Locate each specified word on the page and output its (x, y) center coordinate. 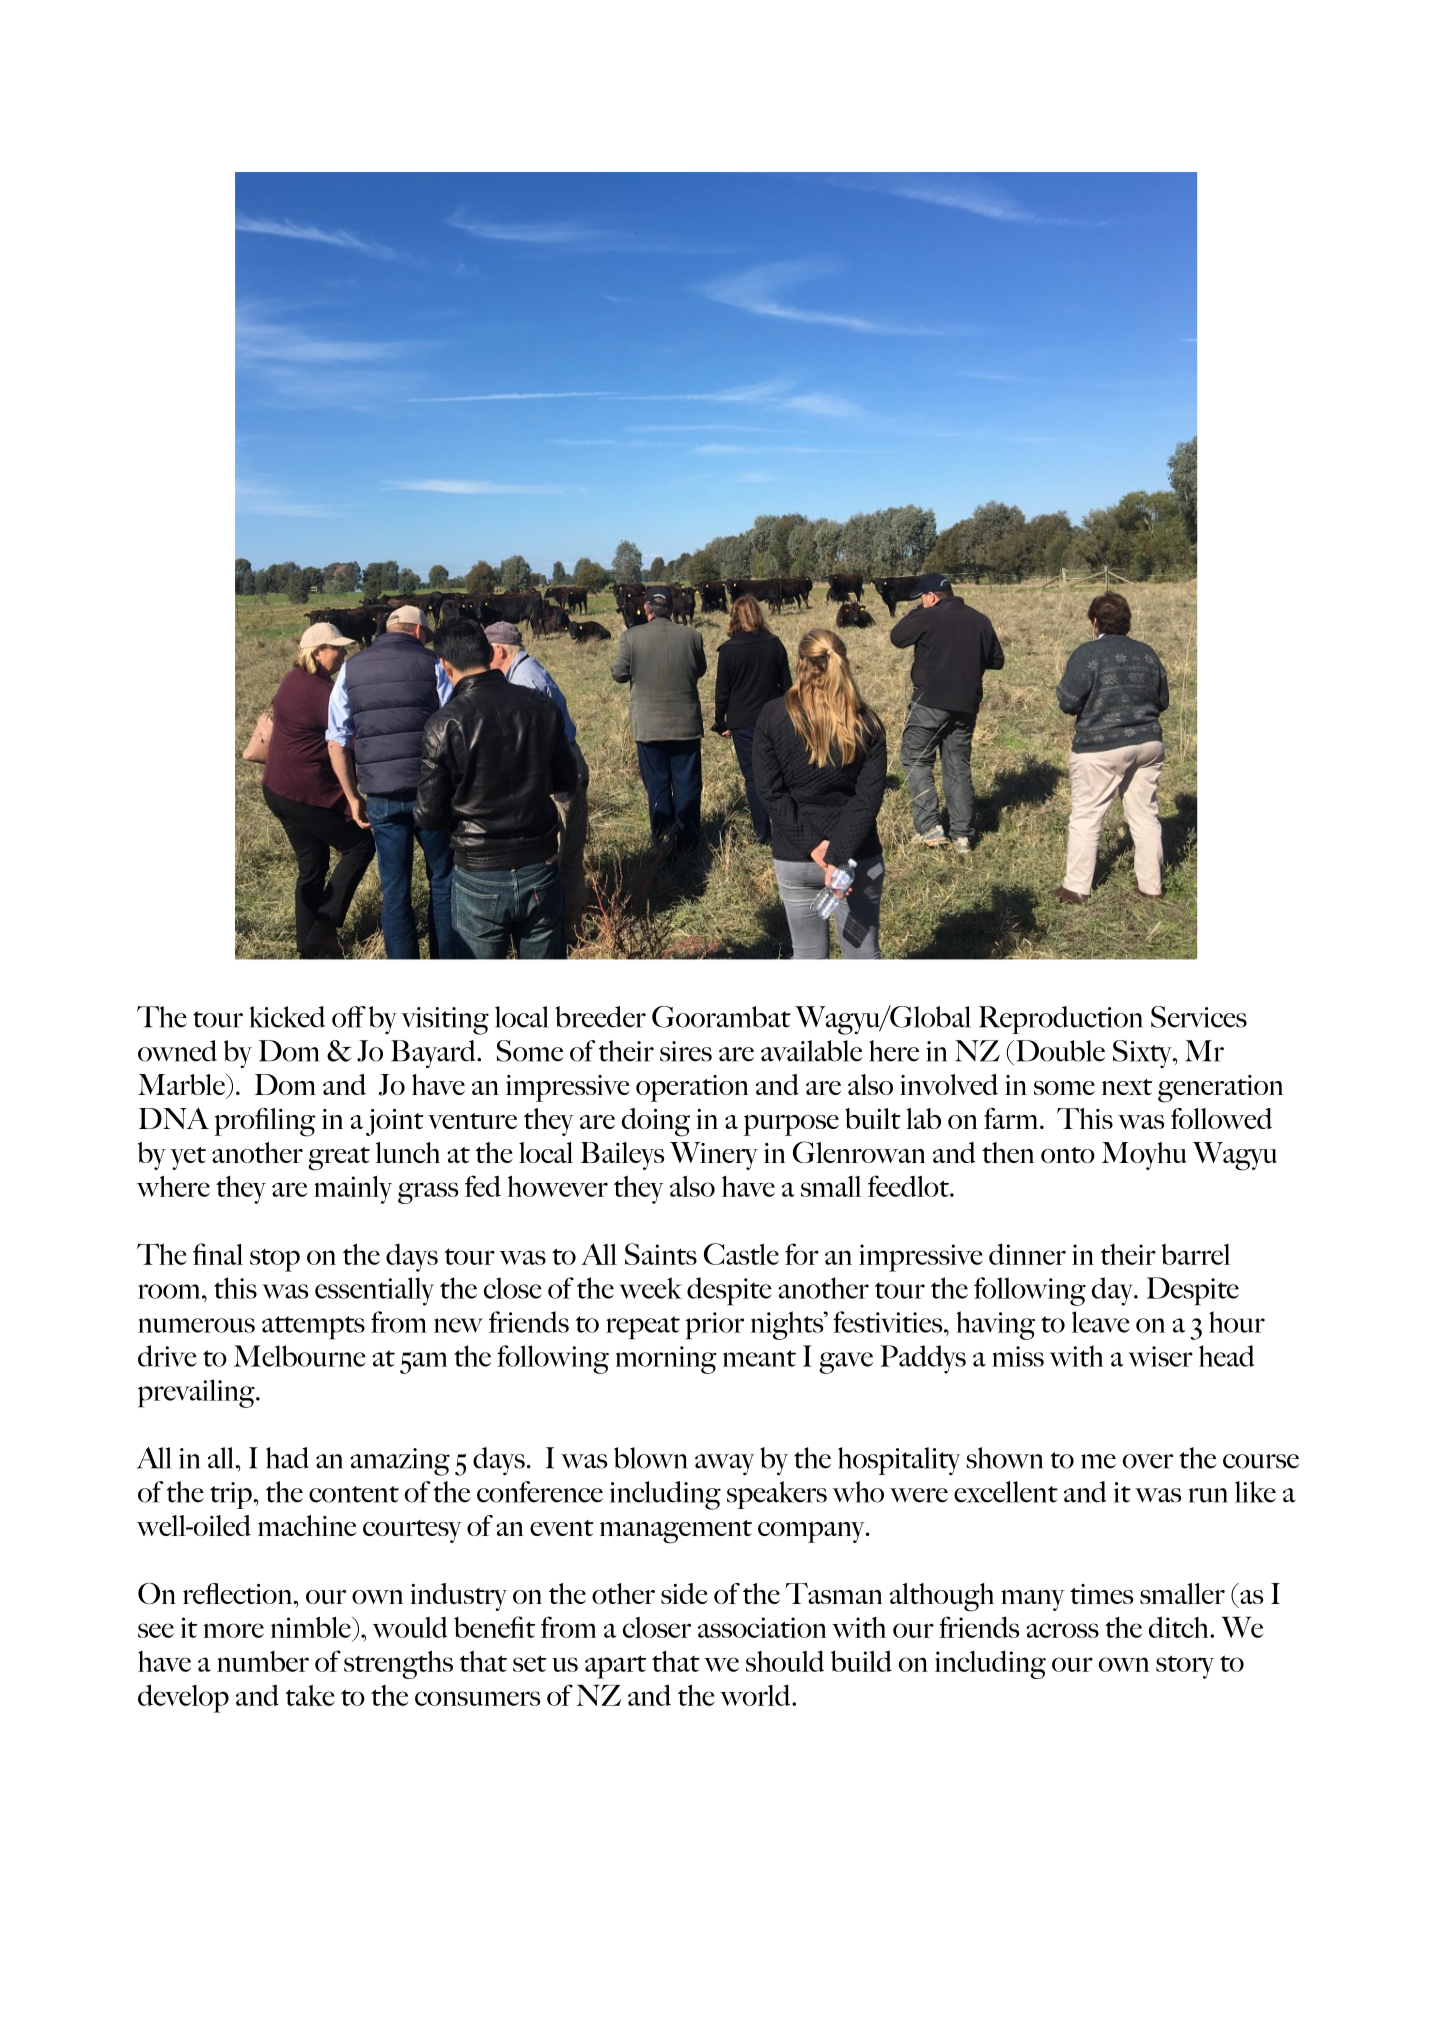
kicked (287, 1017)
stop (275, 1260)
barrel (1195, 1254)
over (1148, 1461)
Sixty (1143, 1054)
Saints (661, 1254)
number (263, 1661)
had (287, 1458)
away (725, 1464)
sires (686, 1051)
